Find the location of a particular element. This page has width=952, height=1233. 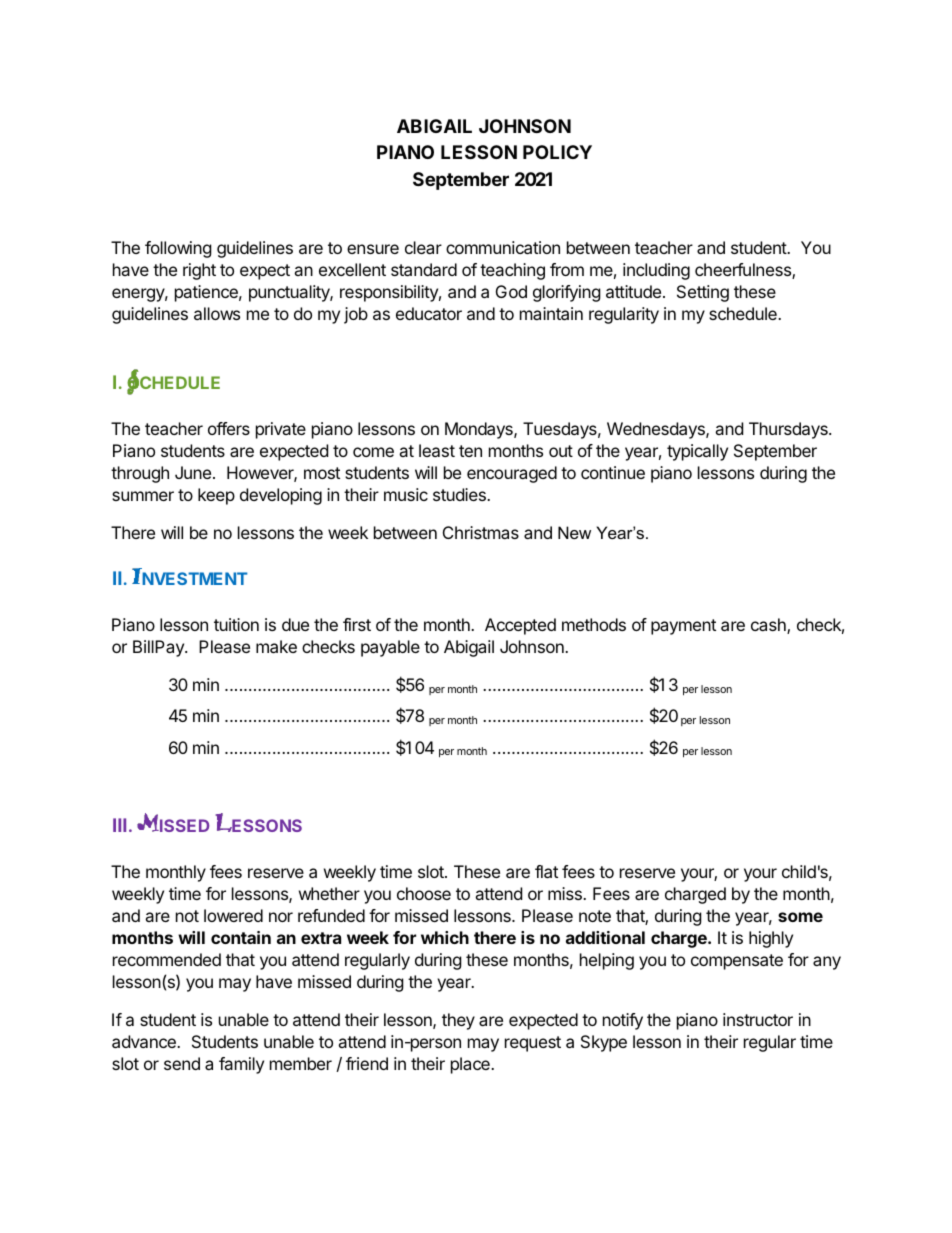

June is located at coordinates (194, 472).
